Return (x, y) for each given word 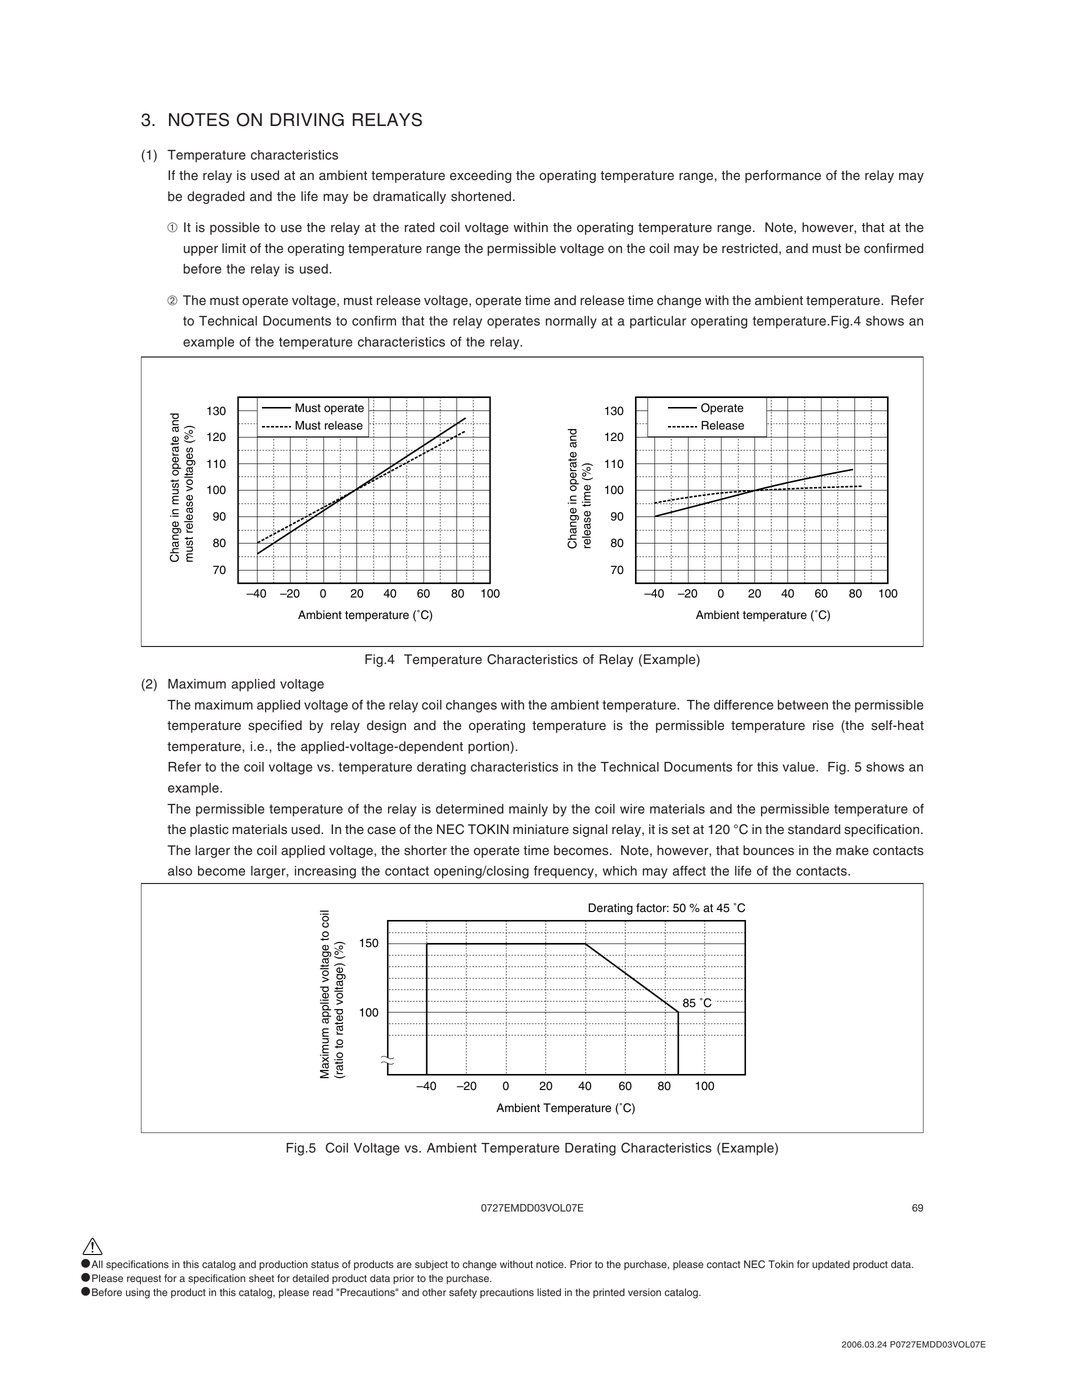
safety (463, 1293)
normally (571, 322)
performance (783, 176)
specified (275, 726)
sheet (261, 1278)
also (180, 871)
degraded (216, 197)
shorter (425, 850)
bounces (768, 850)
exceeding (481, 176)
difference (744, 705)
